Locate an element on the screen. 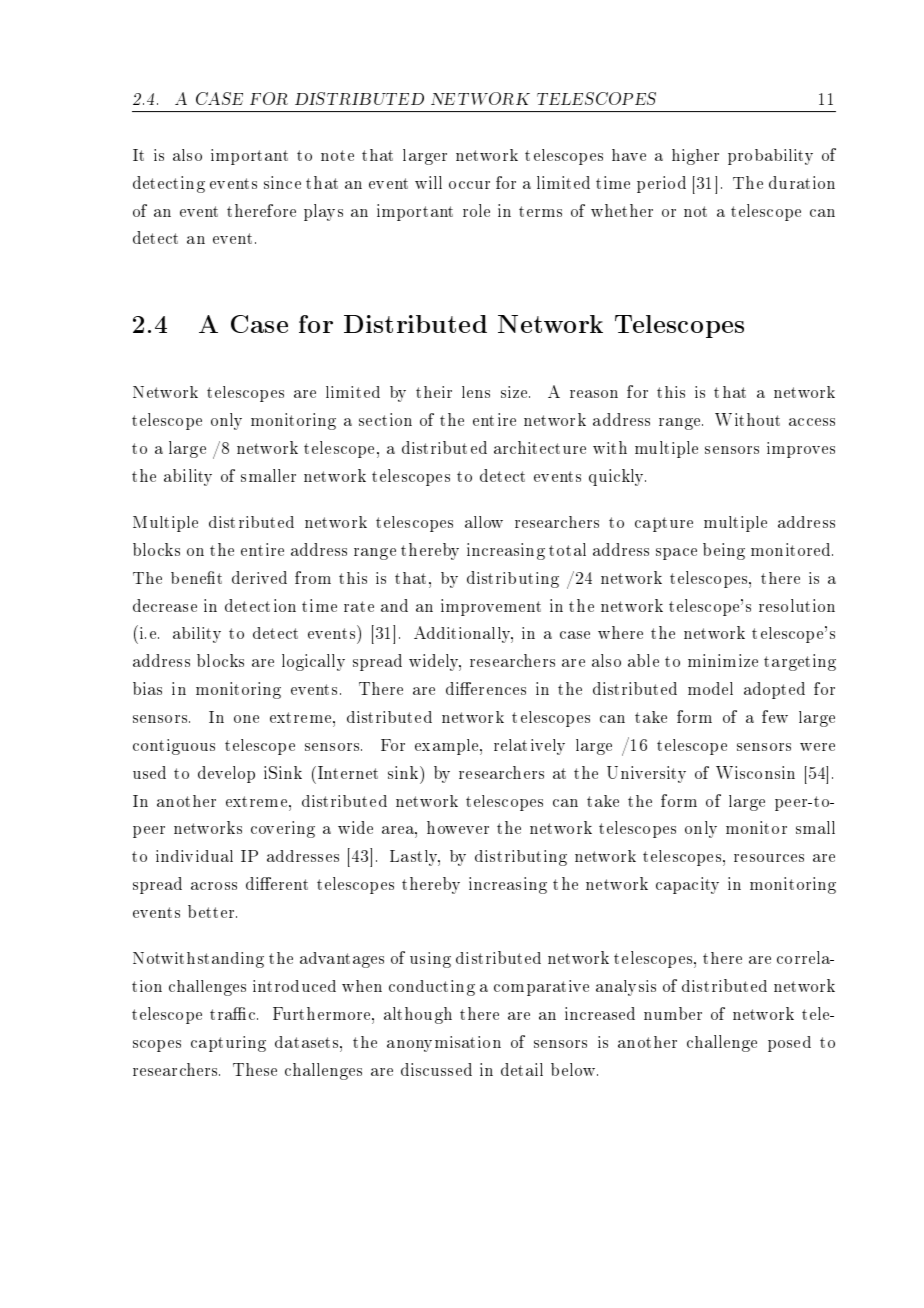  since is located at coordinates (282, 182).
